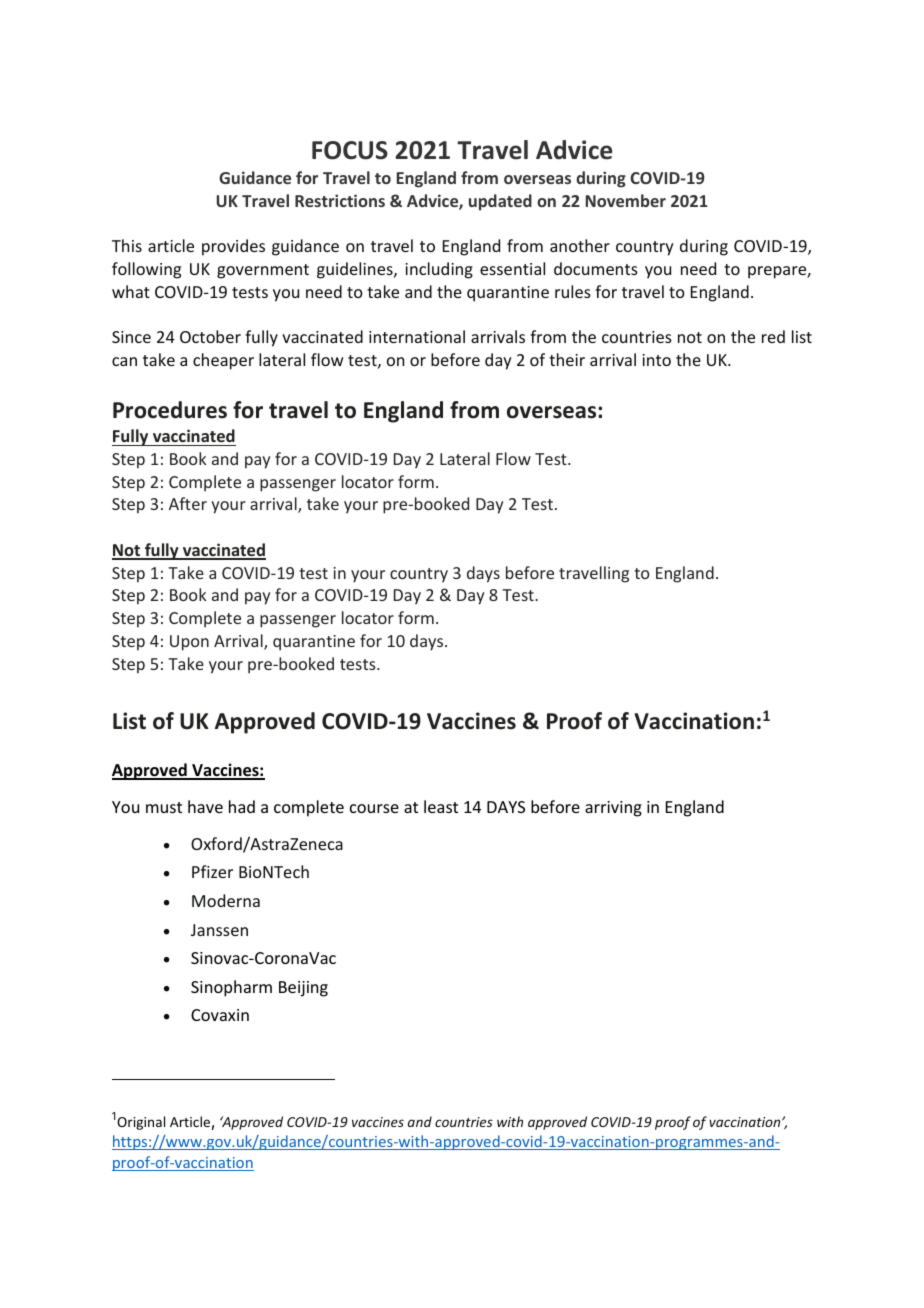  I want to click on Beijing, so click(303, 989).
